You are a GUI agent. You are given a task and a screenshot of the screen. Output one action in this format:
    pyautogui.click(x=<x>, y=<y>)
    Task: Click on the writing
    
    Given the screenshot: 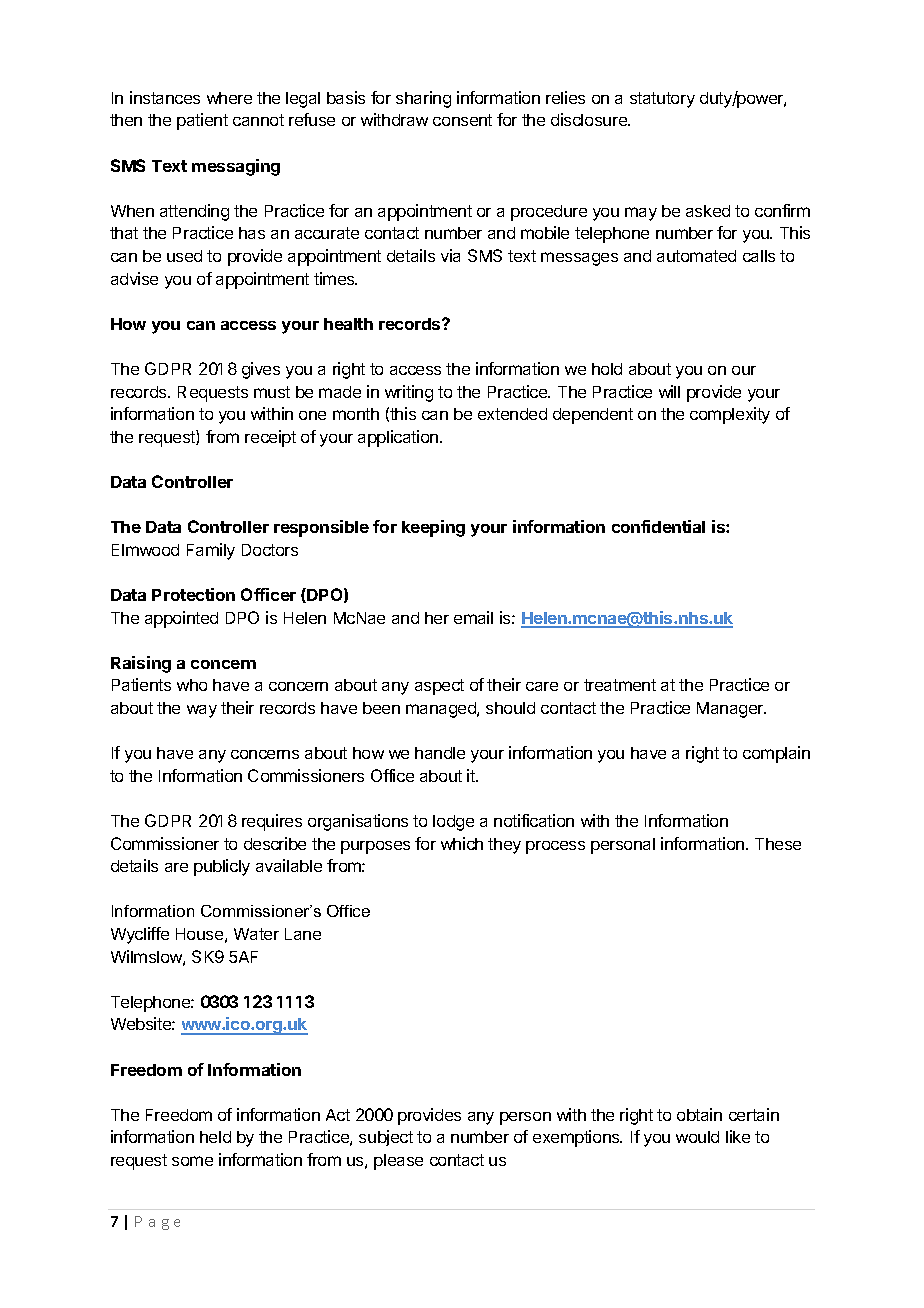 What is the action you would take?
    pyautogui.click(x=409, y=393)
